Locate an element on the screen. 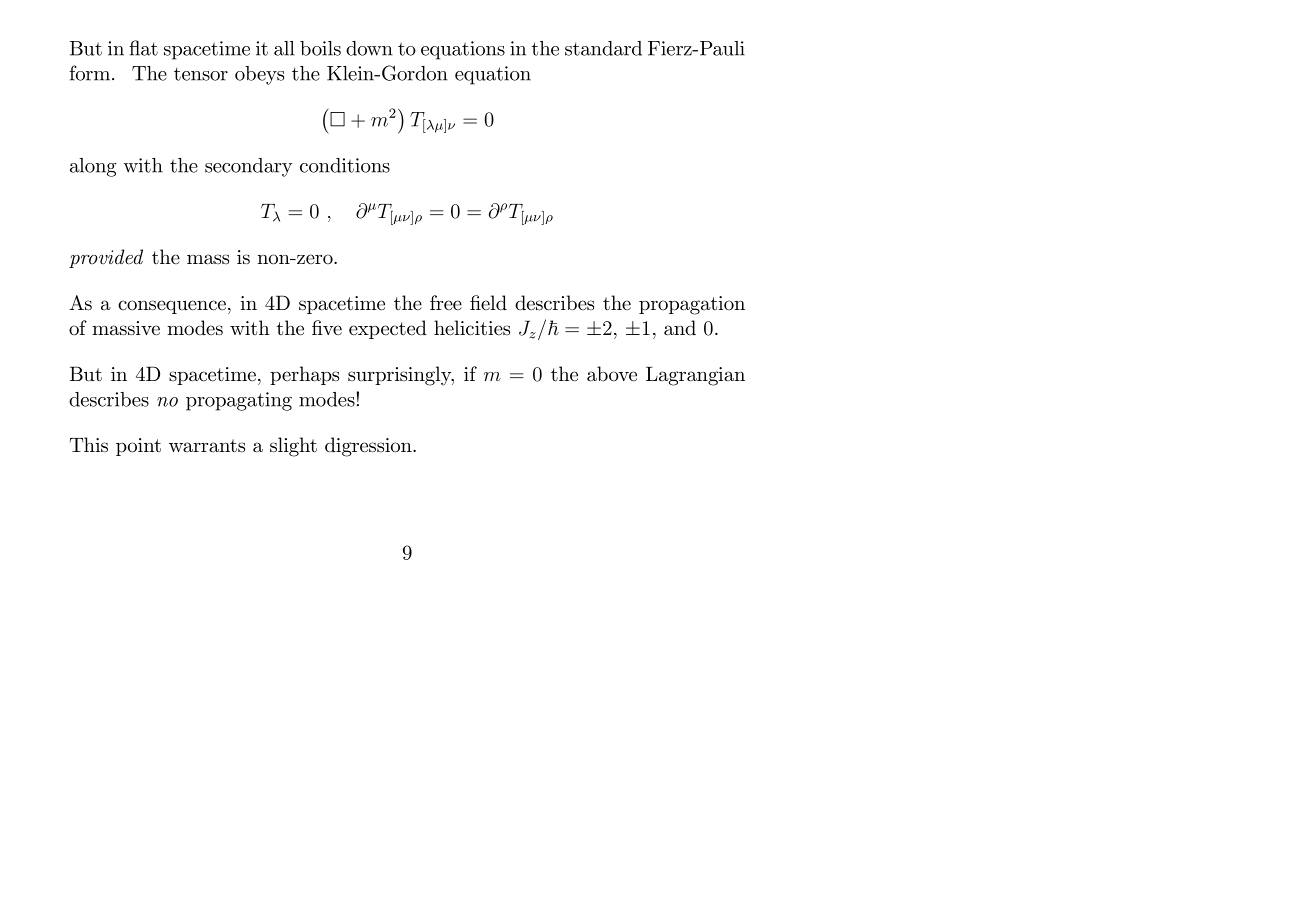 The image size is (1316, 908). consequence is located at coordinates (172, 307).
